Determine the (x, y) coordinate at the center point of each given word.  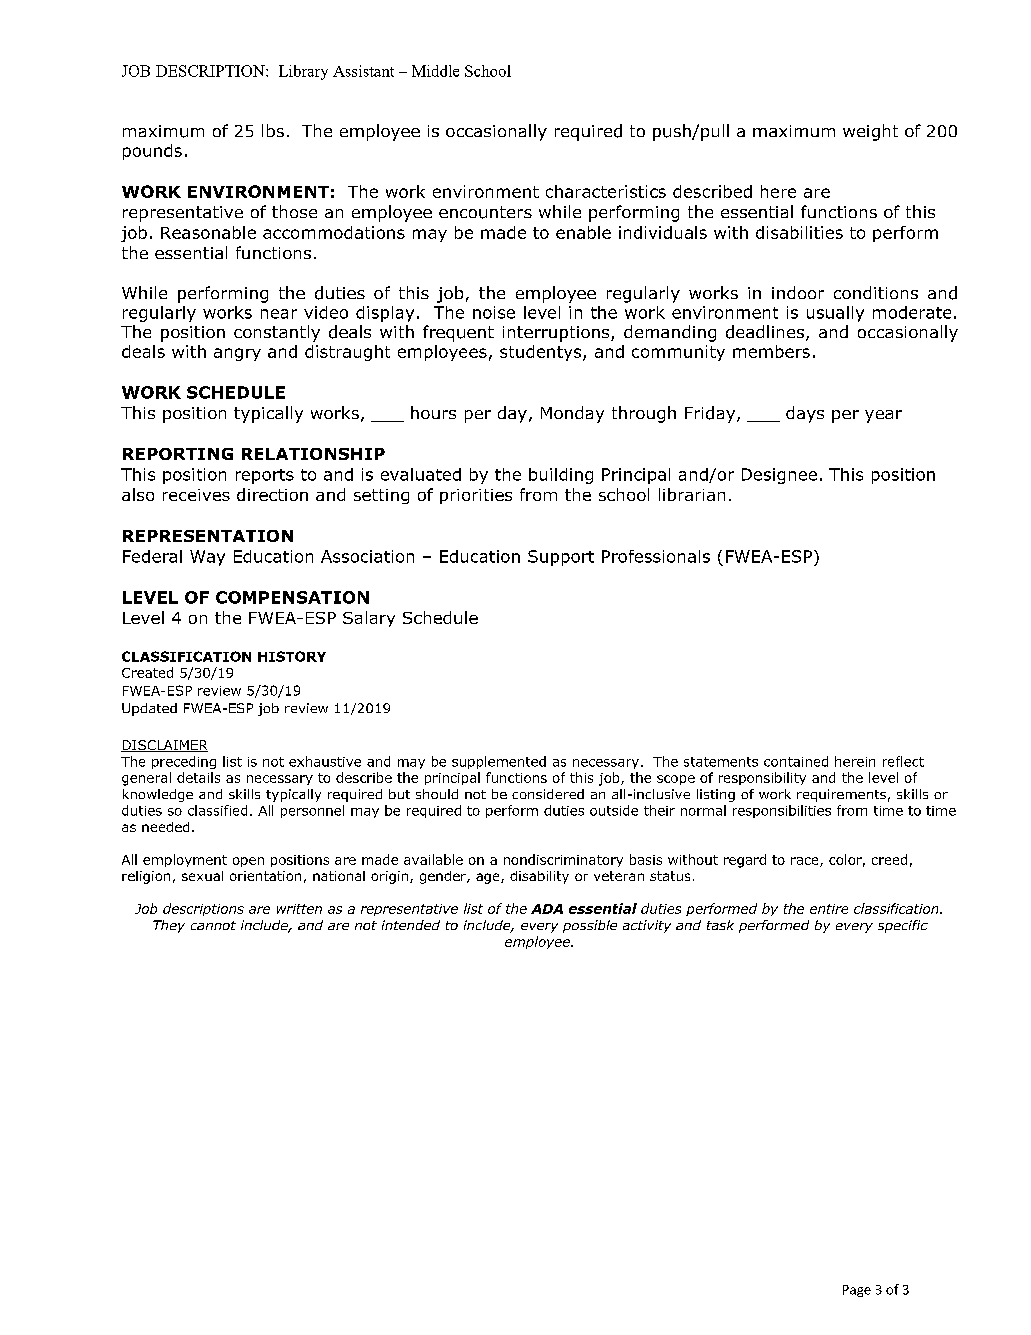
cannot (213, 925)
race (806, 862)
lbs (273, 130)
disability (539, 877)
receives (196, 495)
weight (870, 132)
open (248, 862)
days (805, 414)
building (561, 476)
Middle (435, 71)
